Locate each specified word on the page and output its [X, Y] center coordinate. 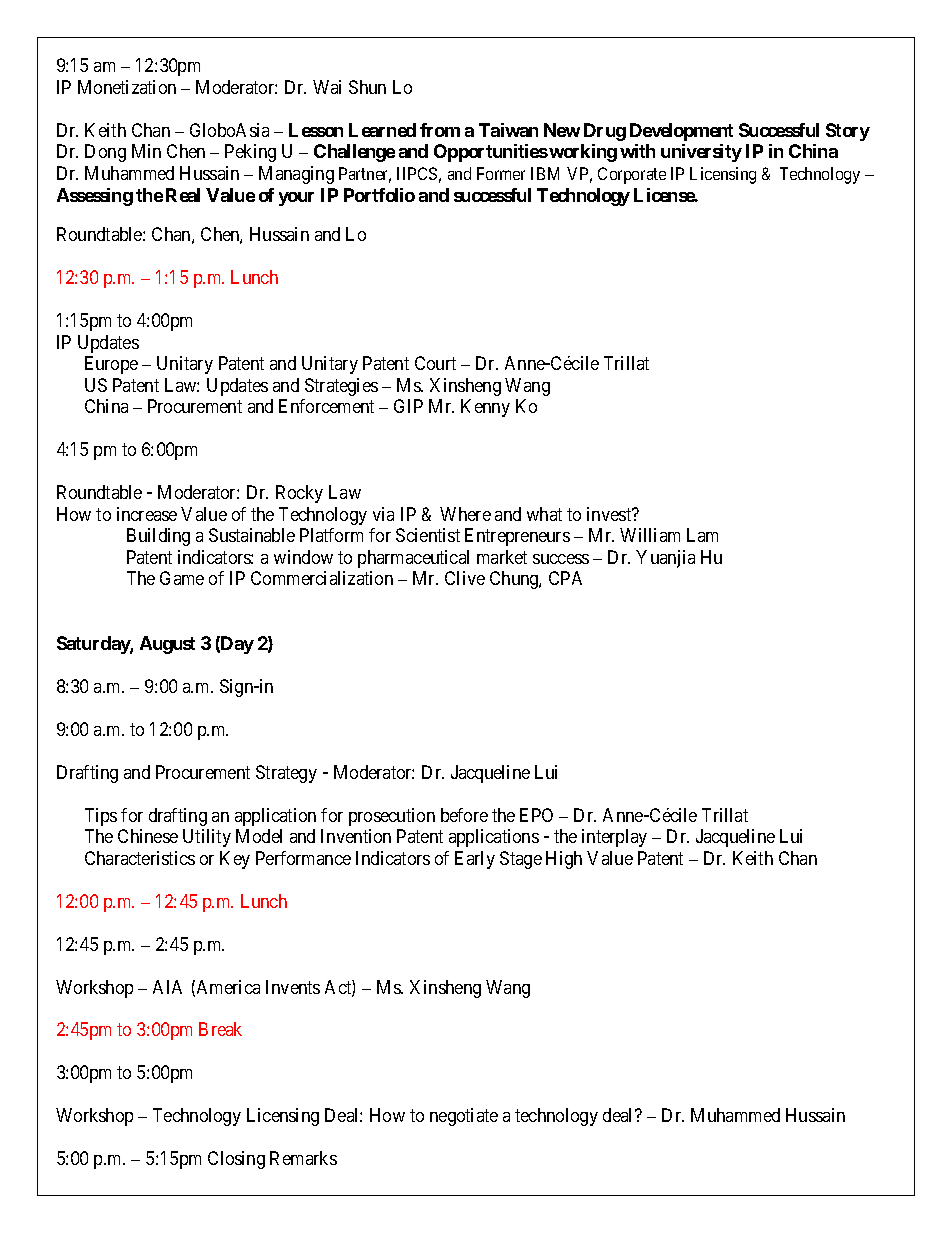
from [440, 130]
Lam [702, 535]
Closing [236, 1160]
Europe [111, 365]
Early [475, 860]
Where [465, 514]
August [167, 645]
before [464, 815]
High [564, 860]
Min [146, 151]
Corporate [632, 175]
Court [435, 363]
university [701, 153]
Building [158, 537]
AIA [167, 987]
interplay [614, 838]
